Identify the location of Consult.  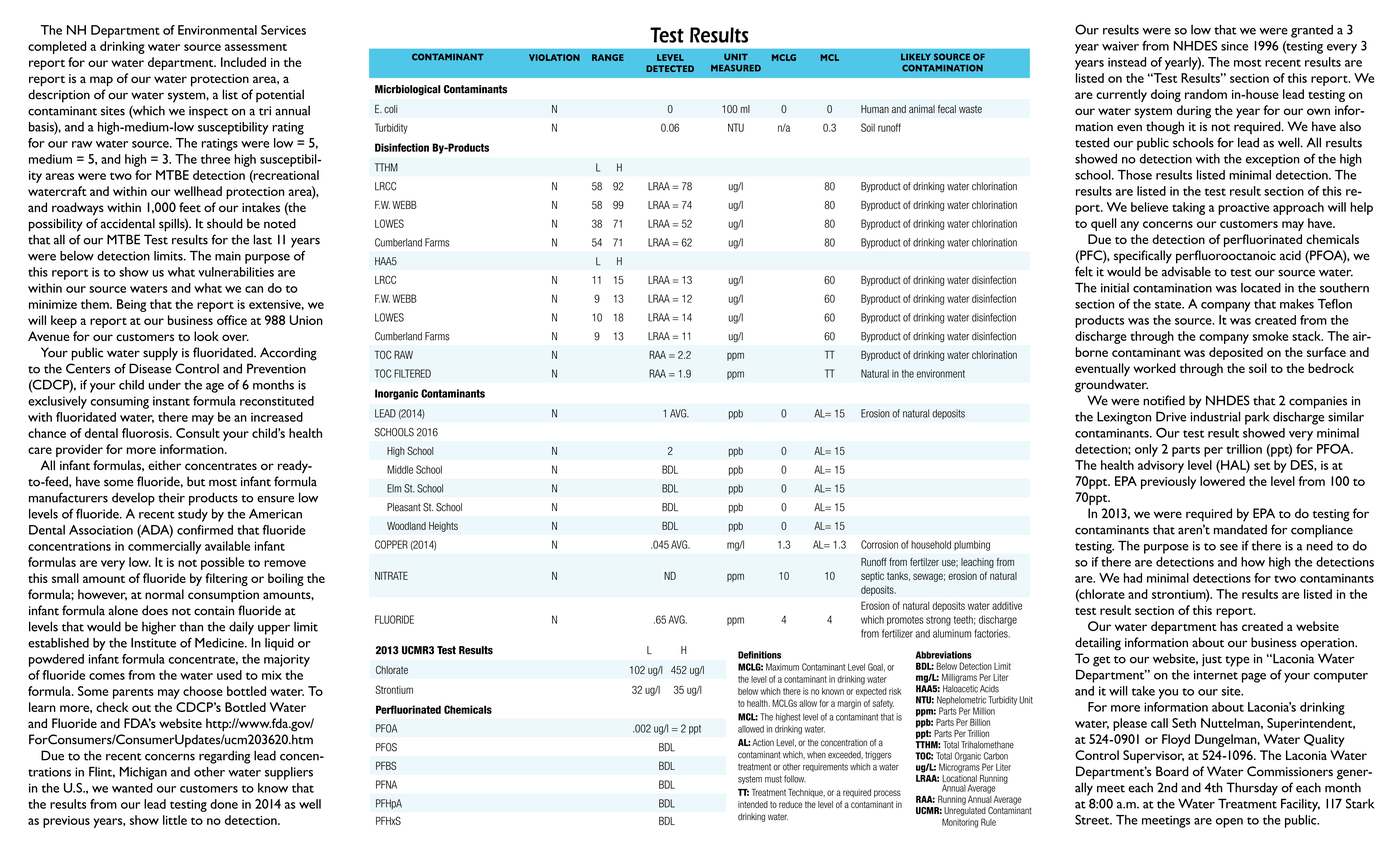
(198, 433).
